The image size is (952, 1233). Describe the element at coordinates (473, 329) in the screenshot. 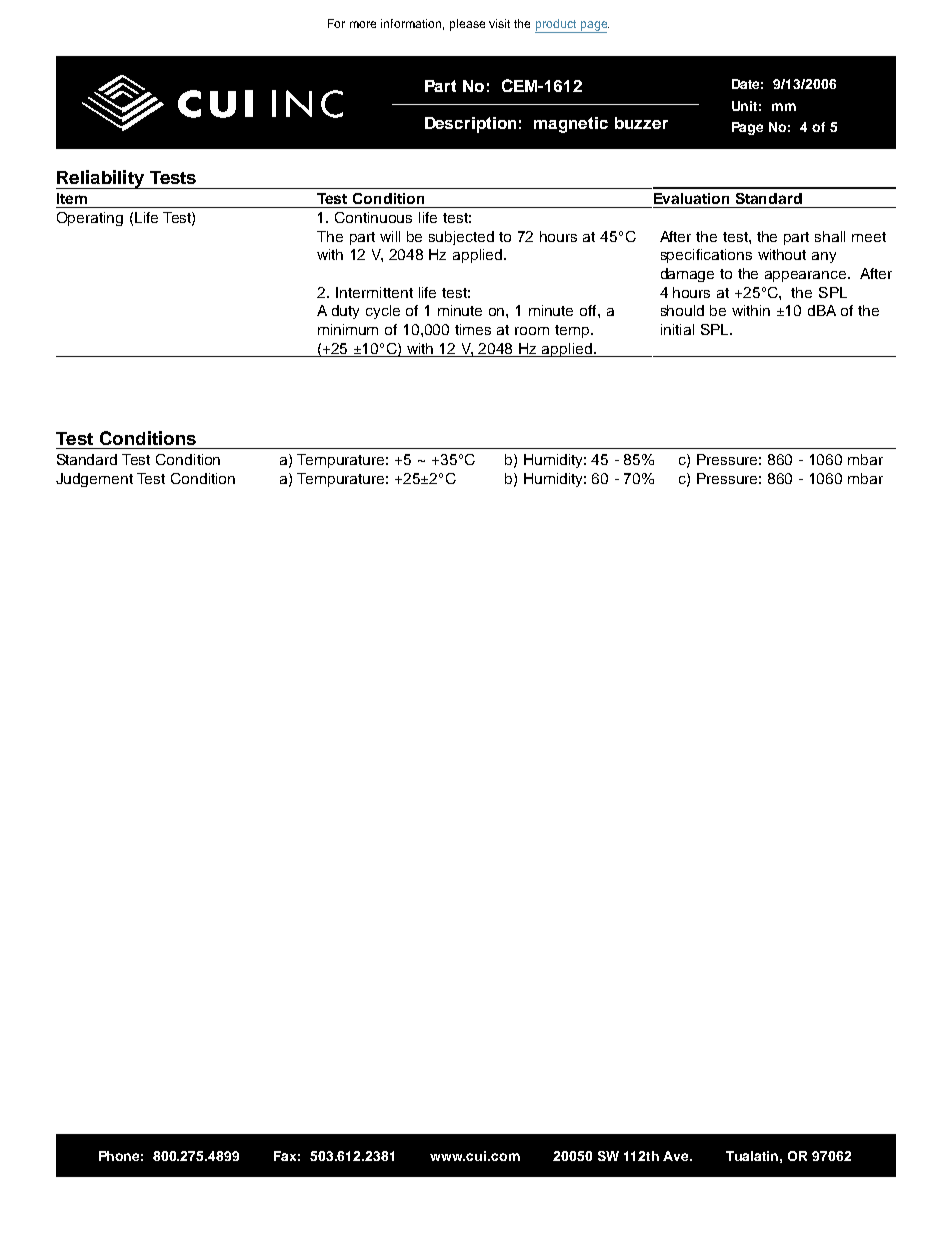

I see `times` at that location.
